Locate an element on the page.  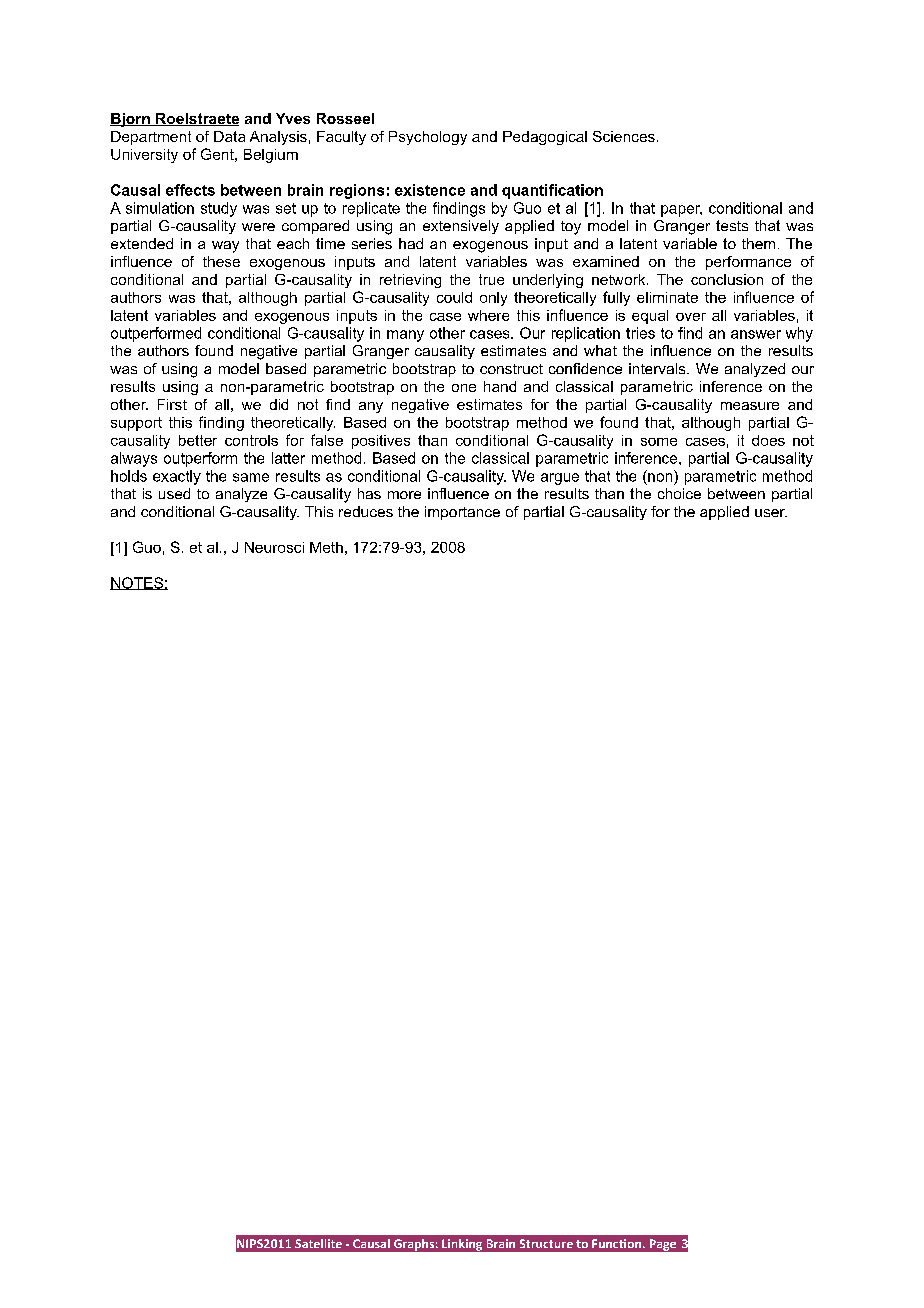
Structure is located at coordinates (546, 1243).
